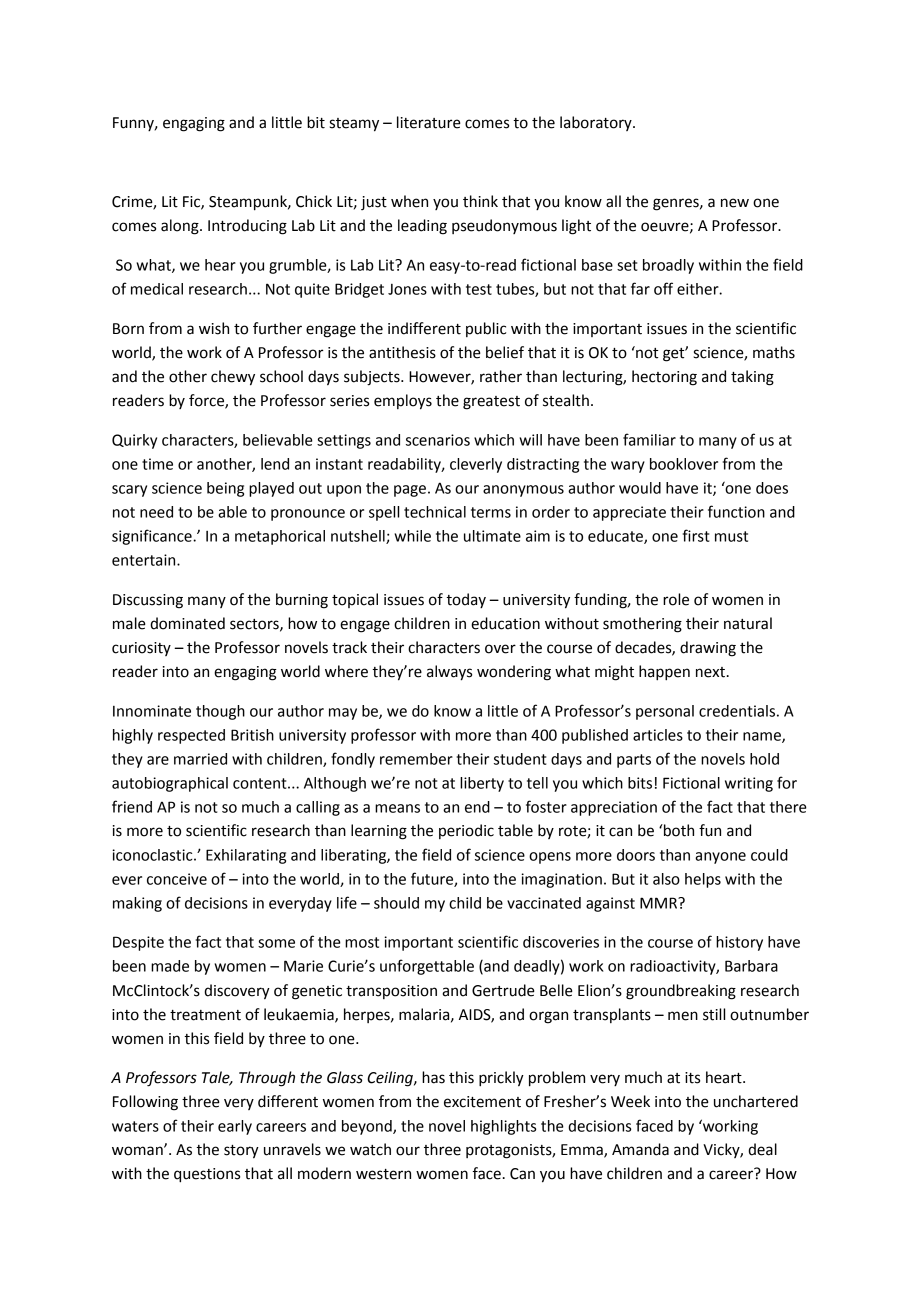 The height and width of the image is (1308, 924). What do you see at coordinates (181, 227) in the image?
I see `along` at bounding box center [181, 227].
